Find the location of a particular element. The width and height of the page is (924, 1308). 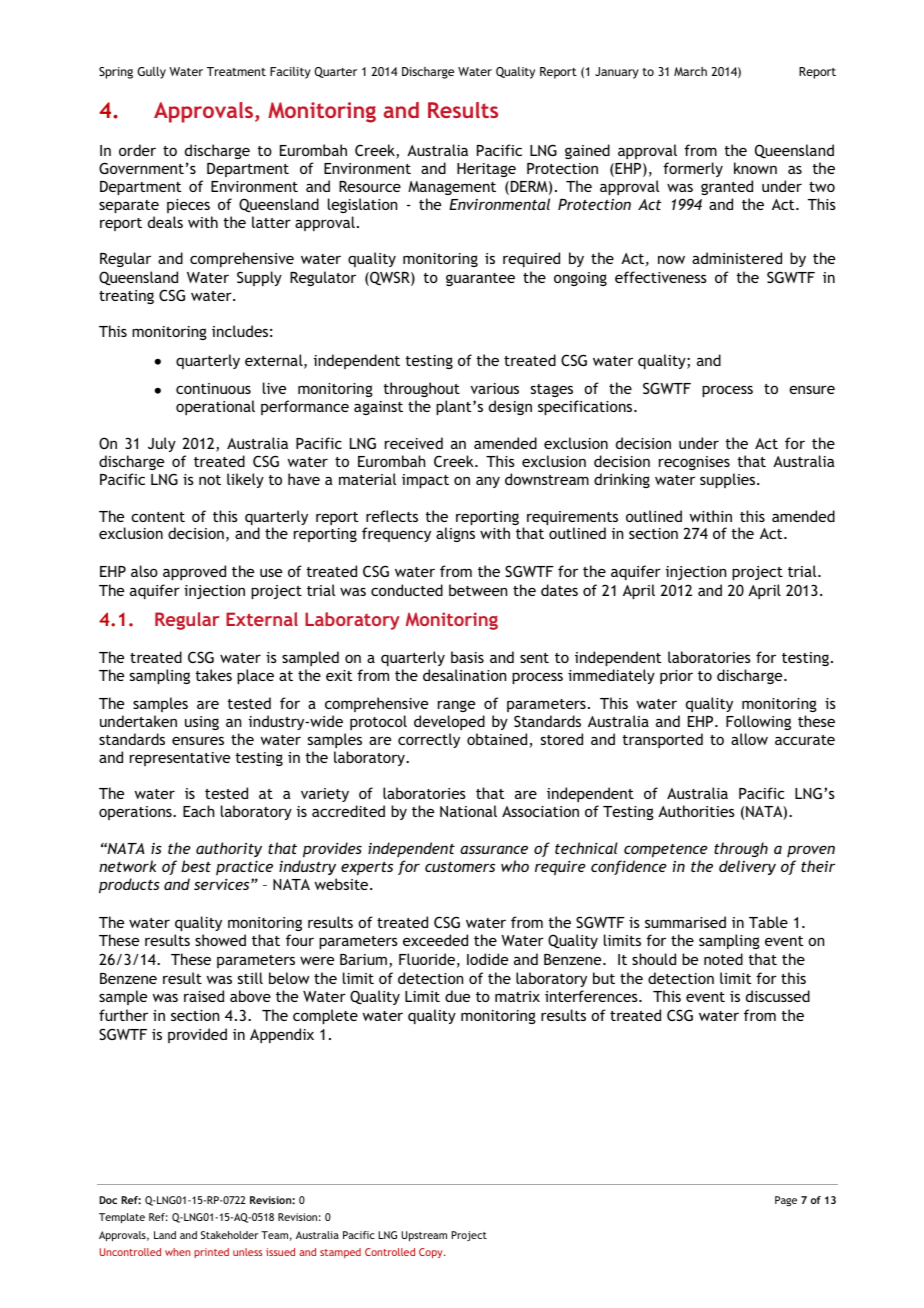

prior is located at coordinates (676, 677).
